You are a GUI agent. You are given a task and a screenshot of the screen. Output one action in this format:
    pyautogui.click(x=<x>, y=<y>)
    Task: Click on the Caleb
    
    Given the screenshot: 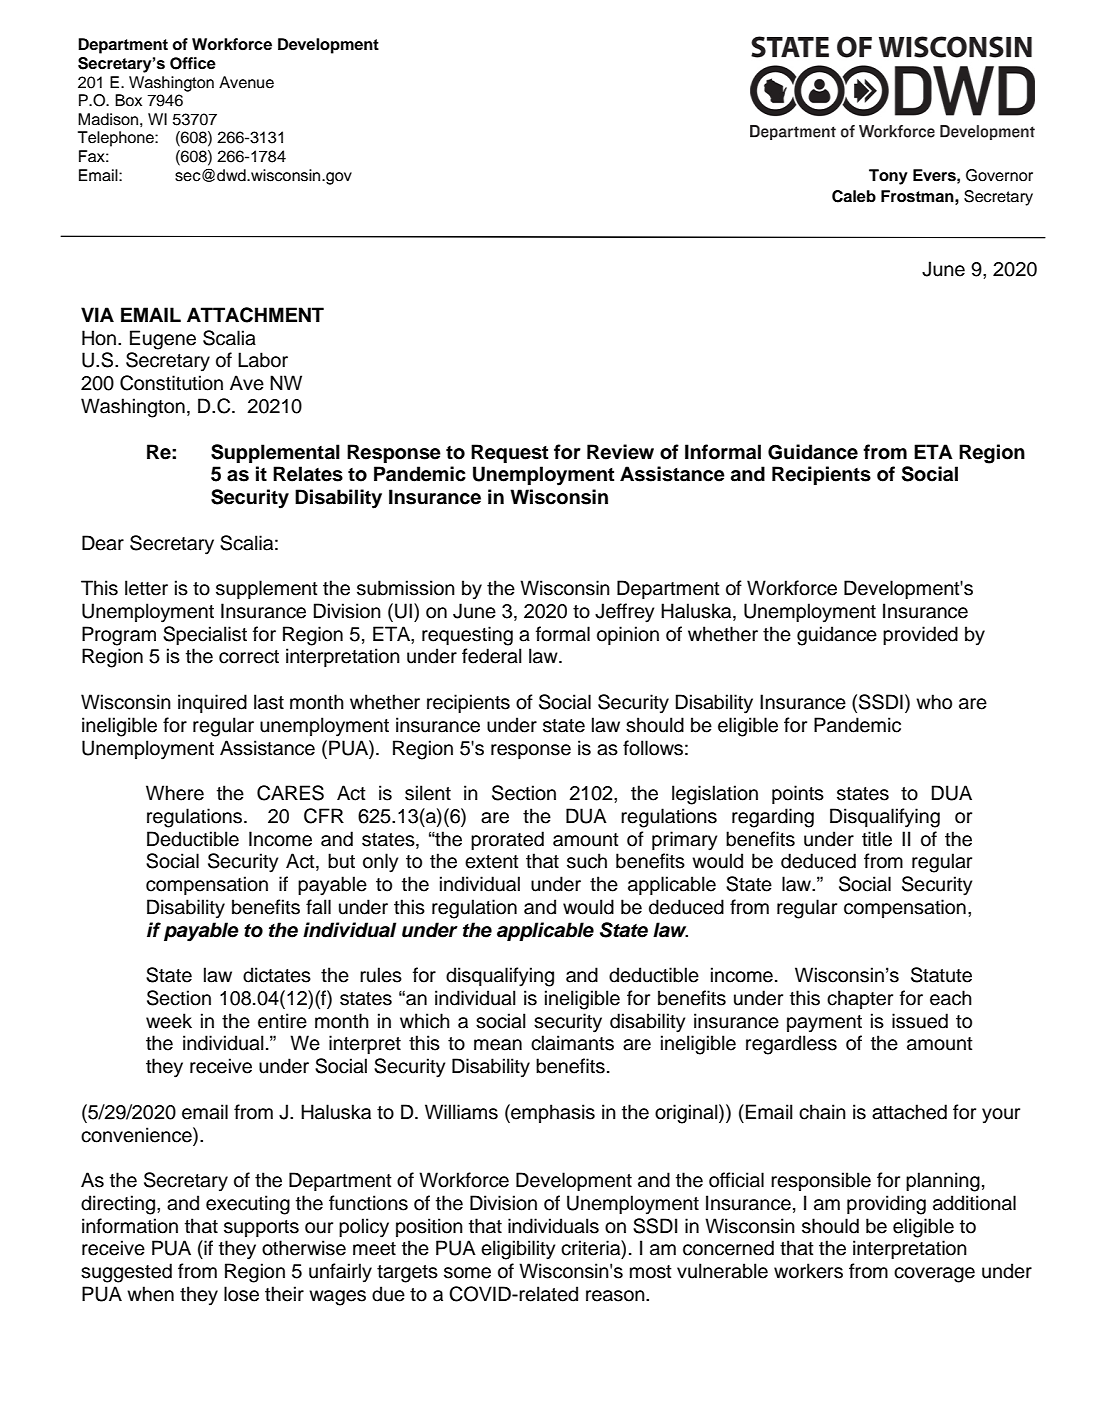 What is the action you would take?
    pyautogui.click(x=854, y=196)
